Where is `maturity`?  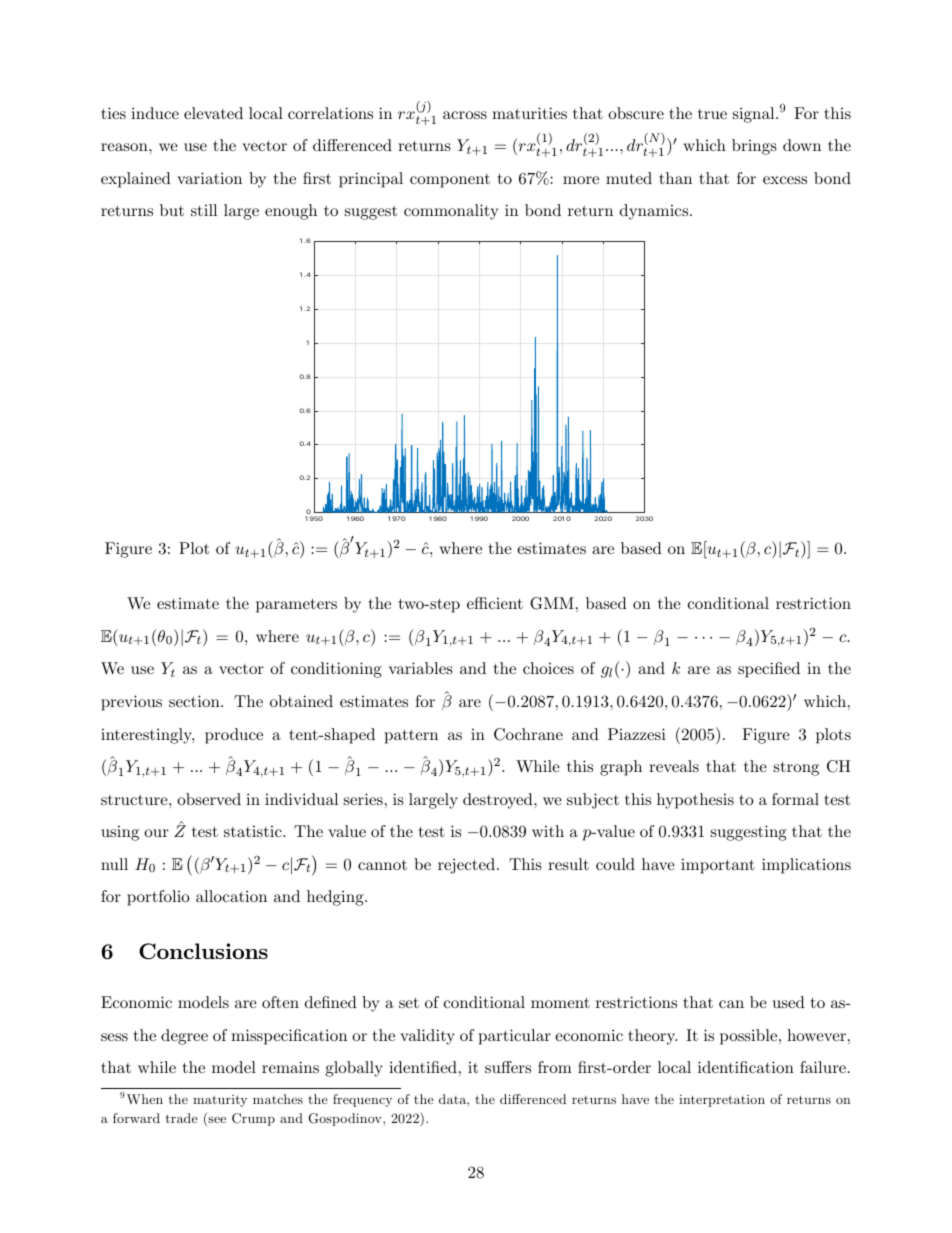
maturity is located at coordinates (220, 1101).
